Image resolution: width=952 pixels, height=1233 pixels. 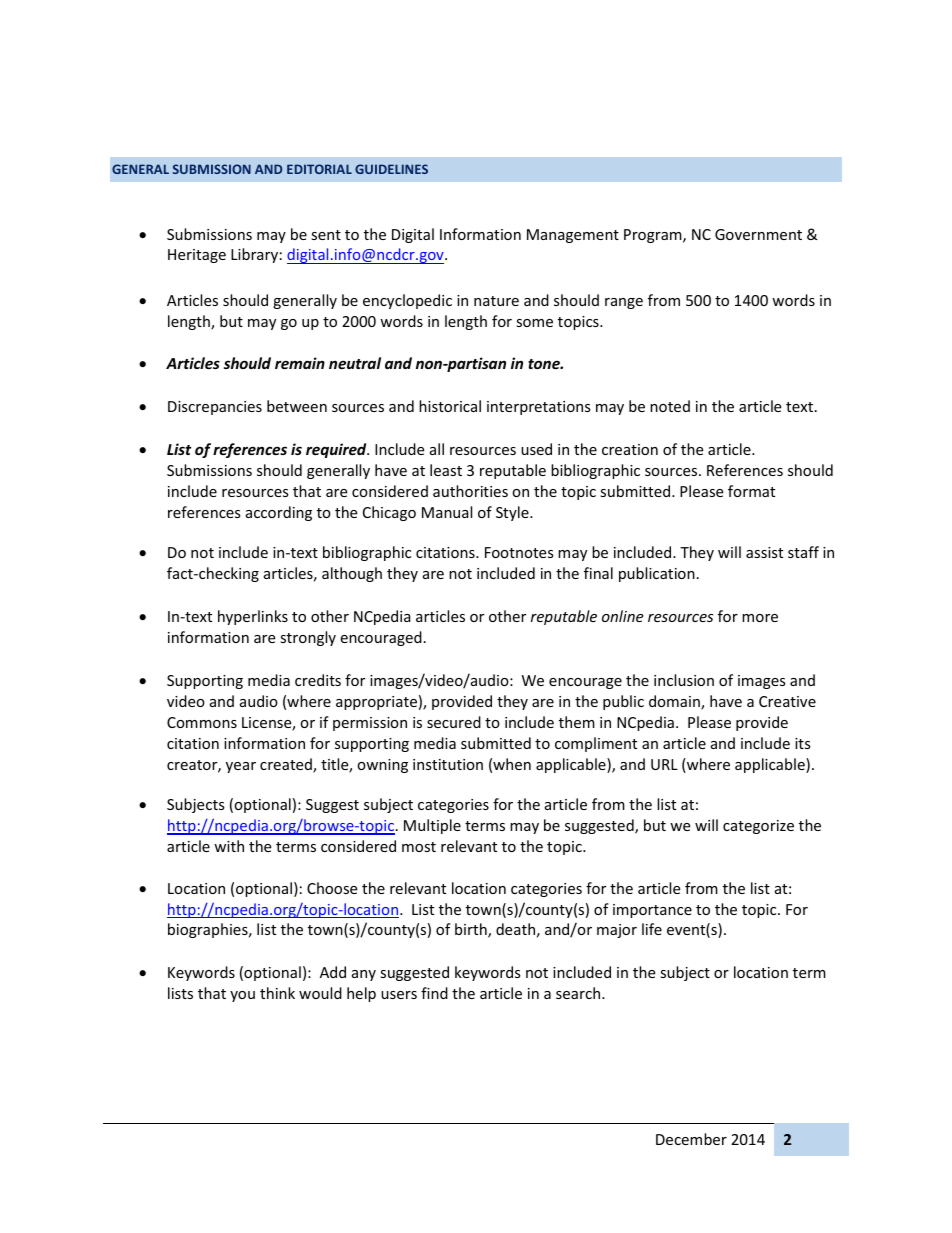 I want to click on categorize, so click(x=758, y=827).
